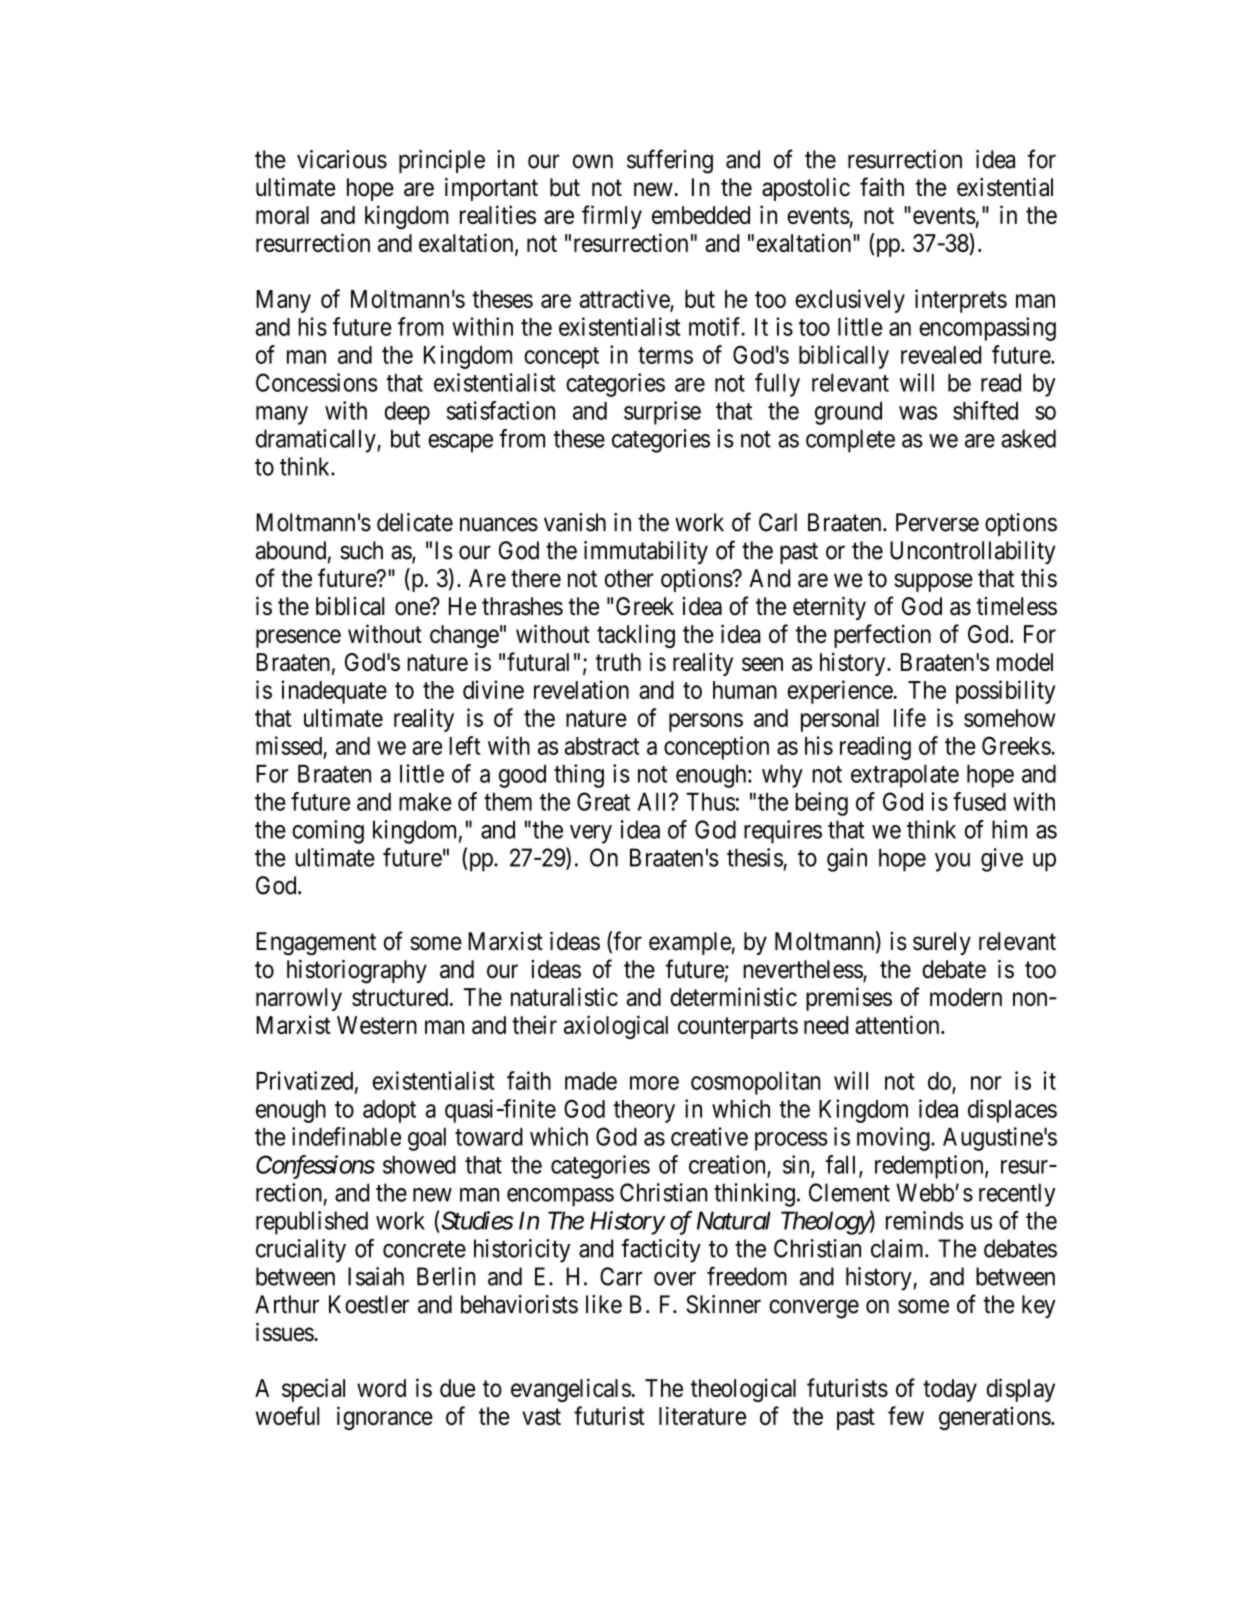  I want to click on vicarious, so click(342, 159).
